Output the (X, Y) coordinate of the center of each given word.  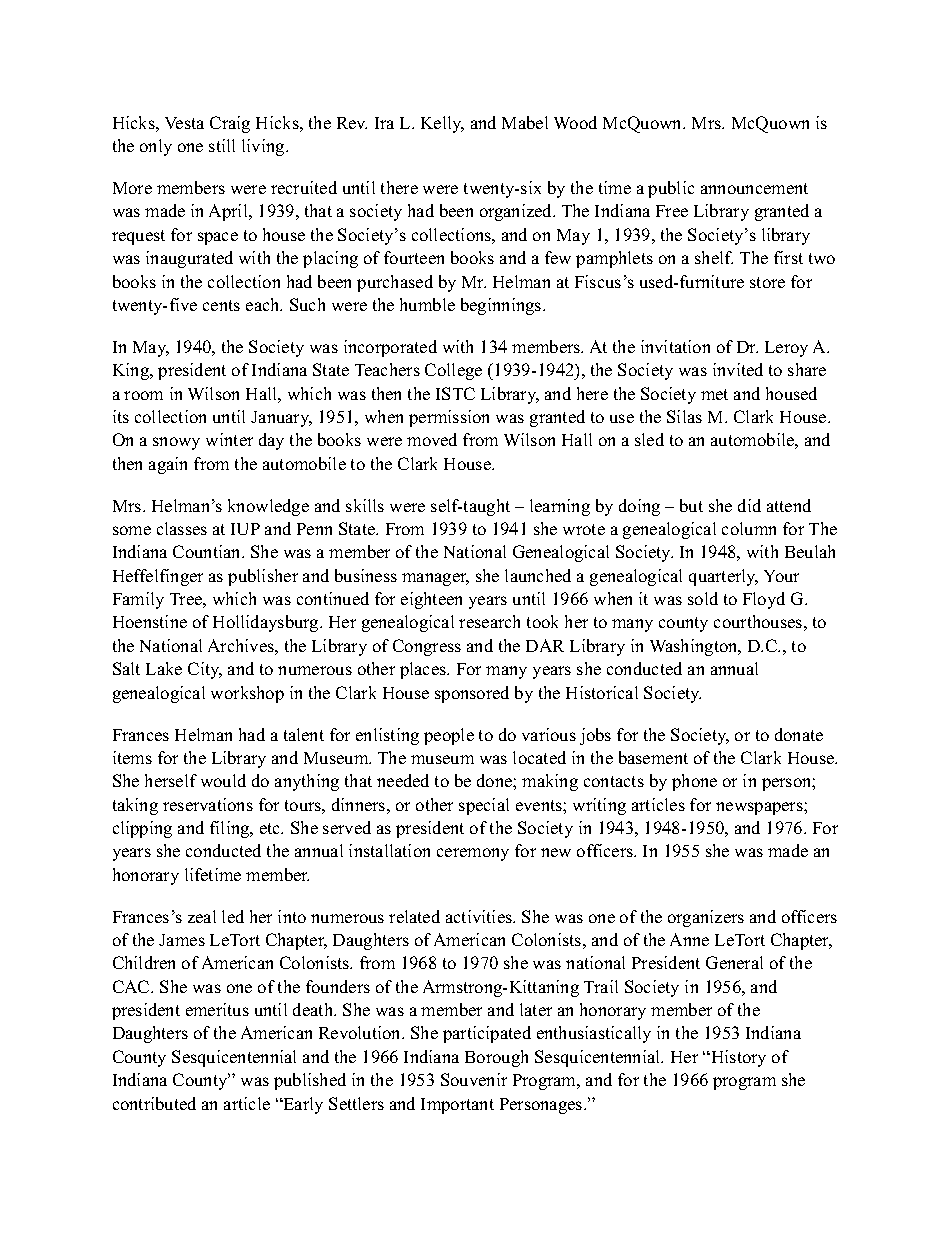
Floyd (764, 600)
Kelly (442, 124)
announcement (754, 188)
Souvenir (474, 1079)
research (489, 621)
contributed (154, 1103)
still (222, 145)
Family (138, 600)
